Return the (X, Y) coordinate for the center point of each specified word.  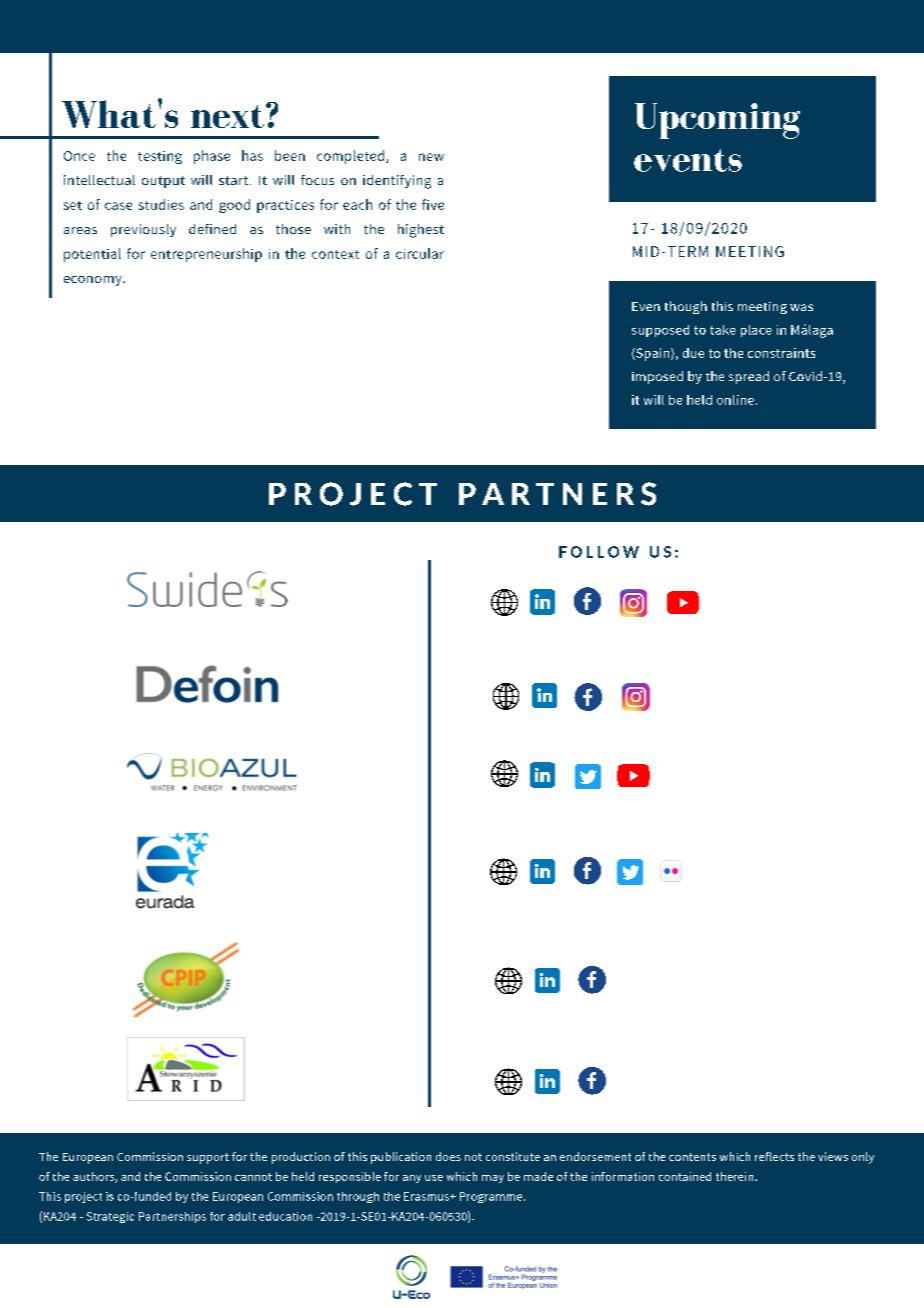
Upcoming (717, 121)
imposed (657, 377)
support (208, 1158)
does (448, 1156)
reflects (774, 1156)
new (431, 157)
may (493, 1179)
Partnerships (172, 1217)
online (735, 400)
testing (160, 157)
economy (94, 281)
